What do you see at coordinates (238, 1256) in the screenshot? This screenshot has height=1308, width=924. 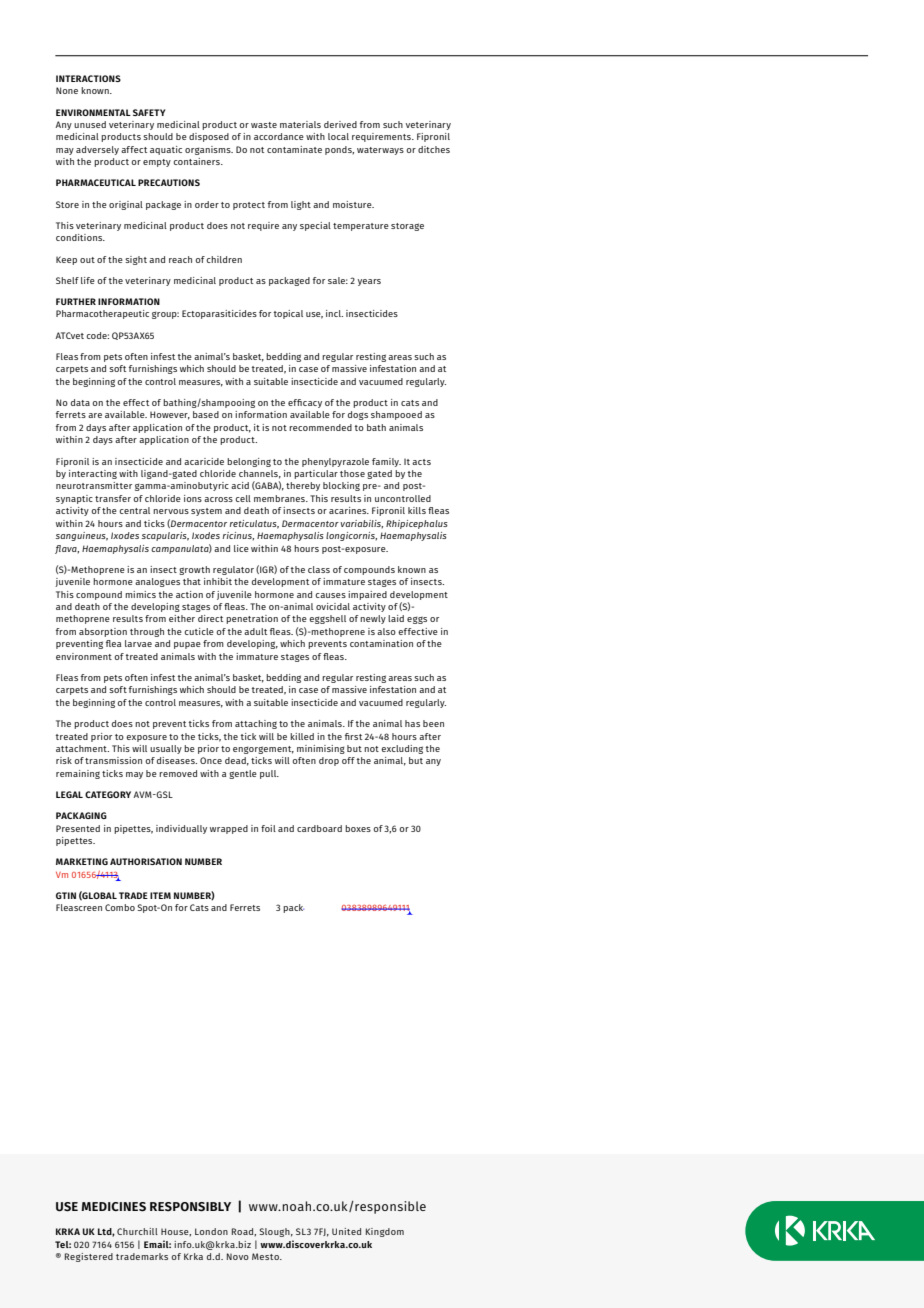 I see `Novo` at bounding box center [238, 1256].
